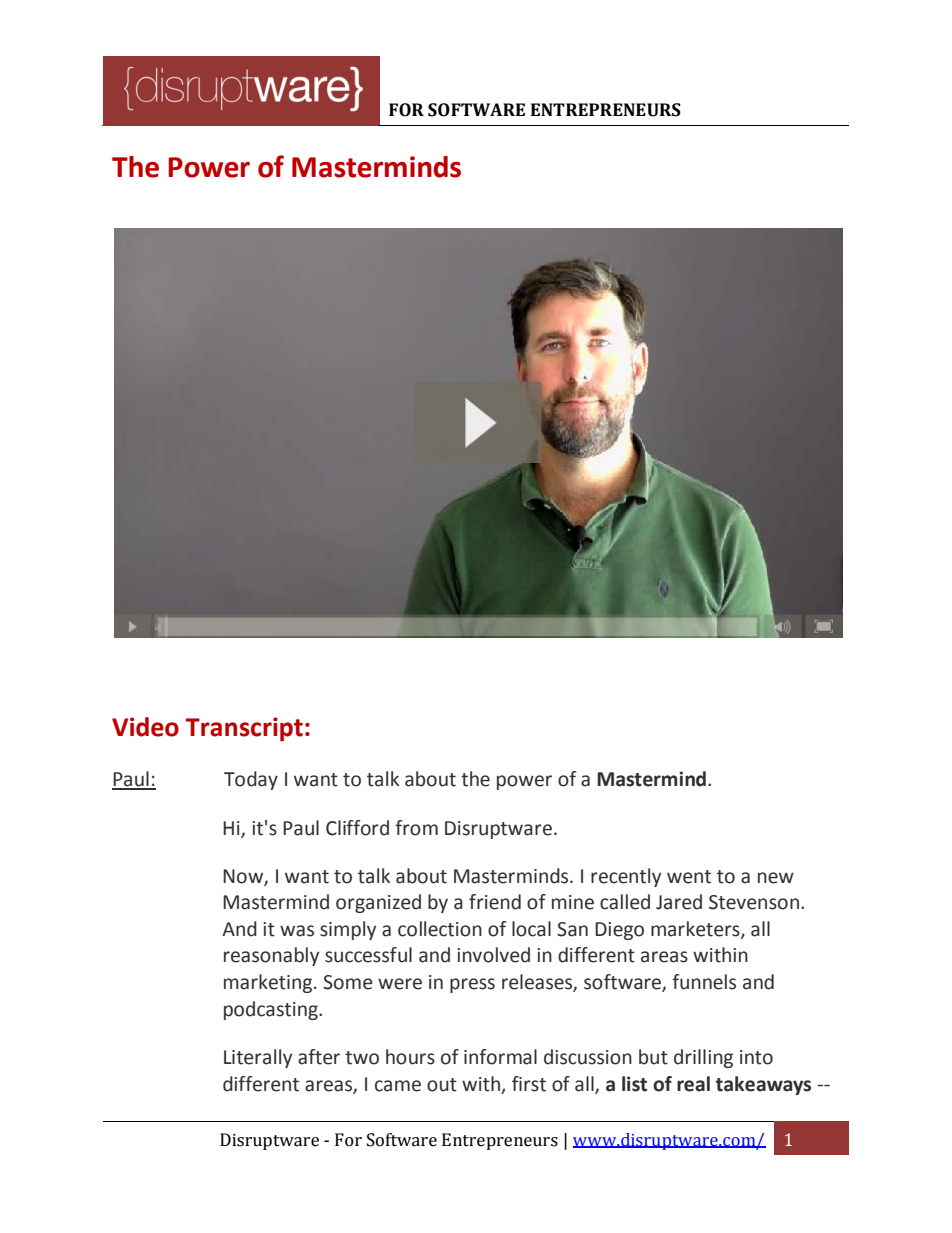 The width and height of the page is (952, 1233). Describe the element at coordinates (244, 729) in the page. I see `Transcript` at that location.
